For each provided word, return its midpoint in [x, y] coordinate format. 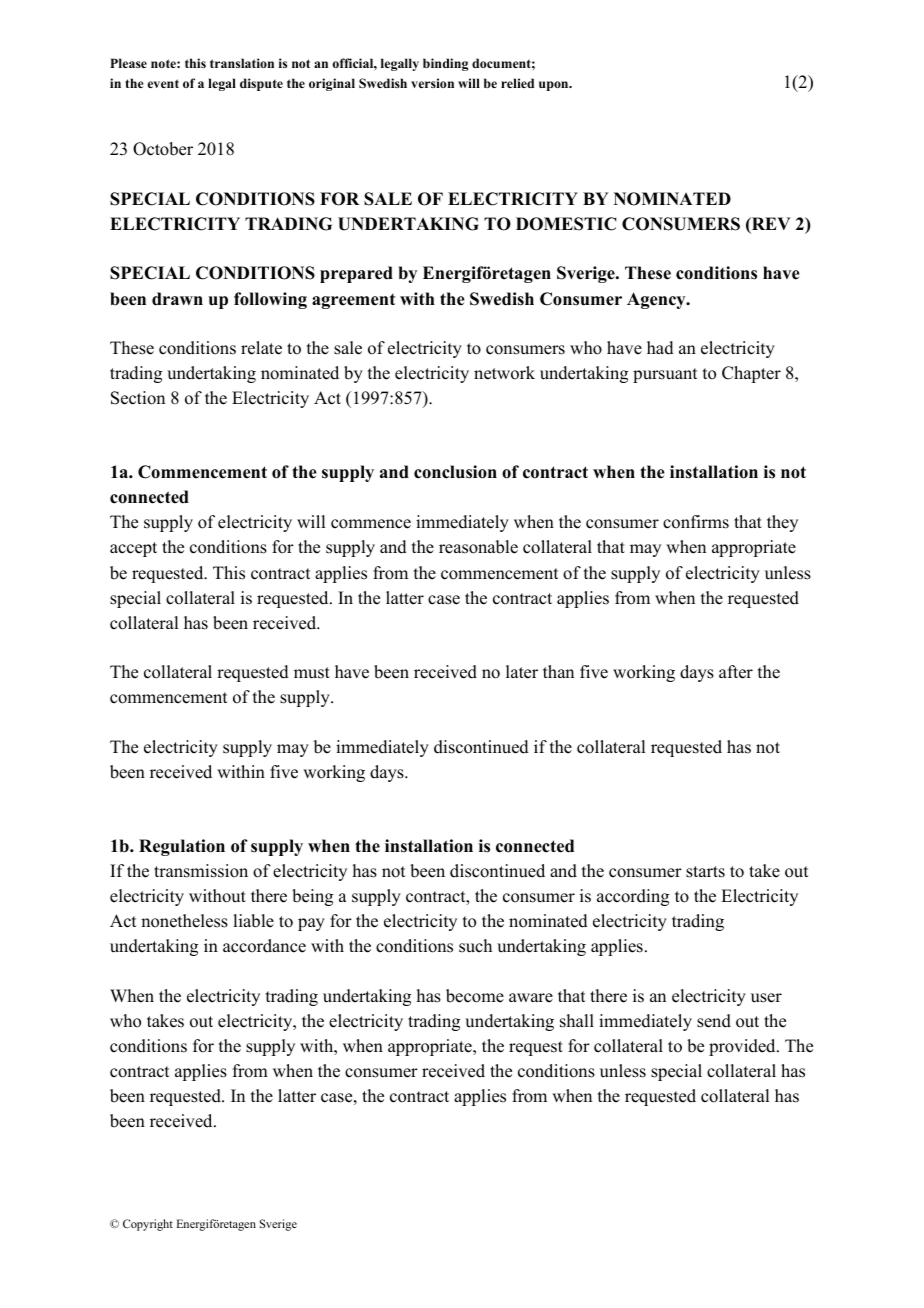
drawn [177, 299]
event [163, 83]
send [714, 1021]
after [736, 672]
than [558, 671]
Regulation [182, 847]
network [504, 373]
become [475, 996]
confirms [696, 522]
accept [133, 549]
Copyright [148, 1225]
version [432, 83]
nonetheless [184, 921]
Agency [657, 300]
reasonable [478, 547]
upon [555, 86]
